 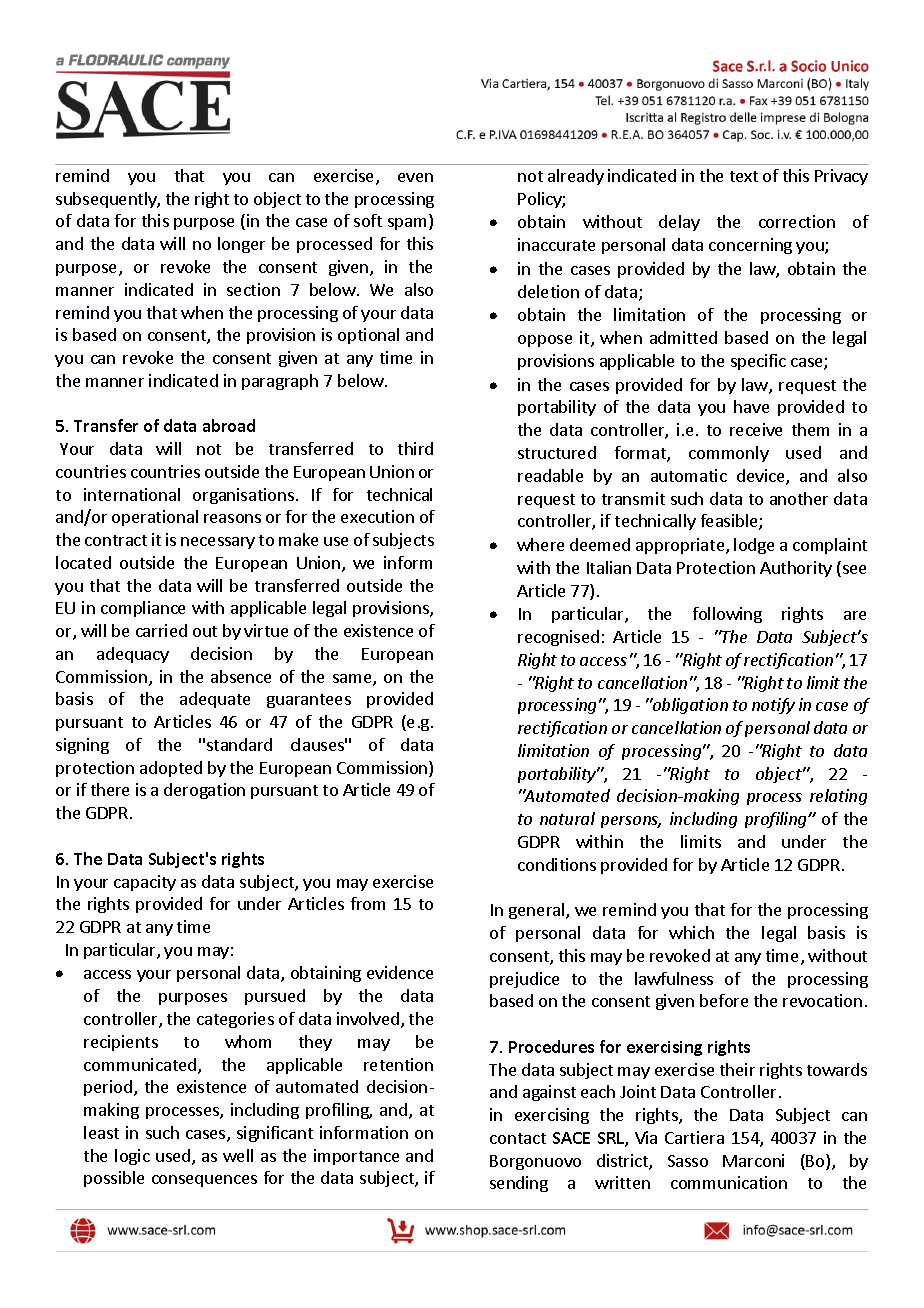 What do you see at coordinates (797, 221) in the image?
I see `correction` at bounding box center [797, 221].
